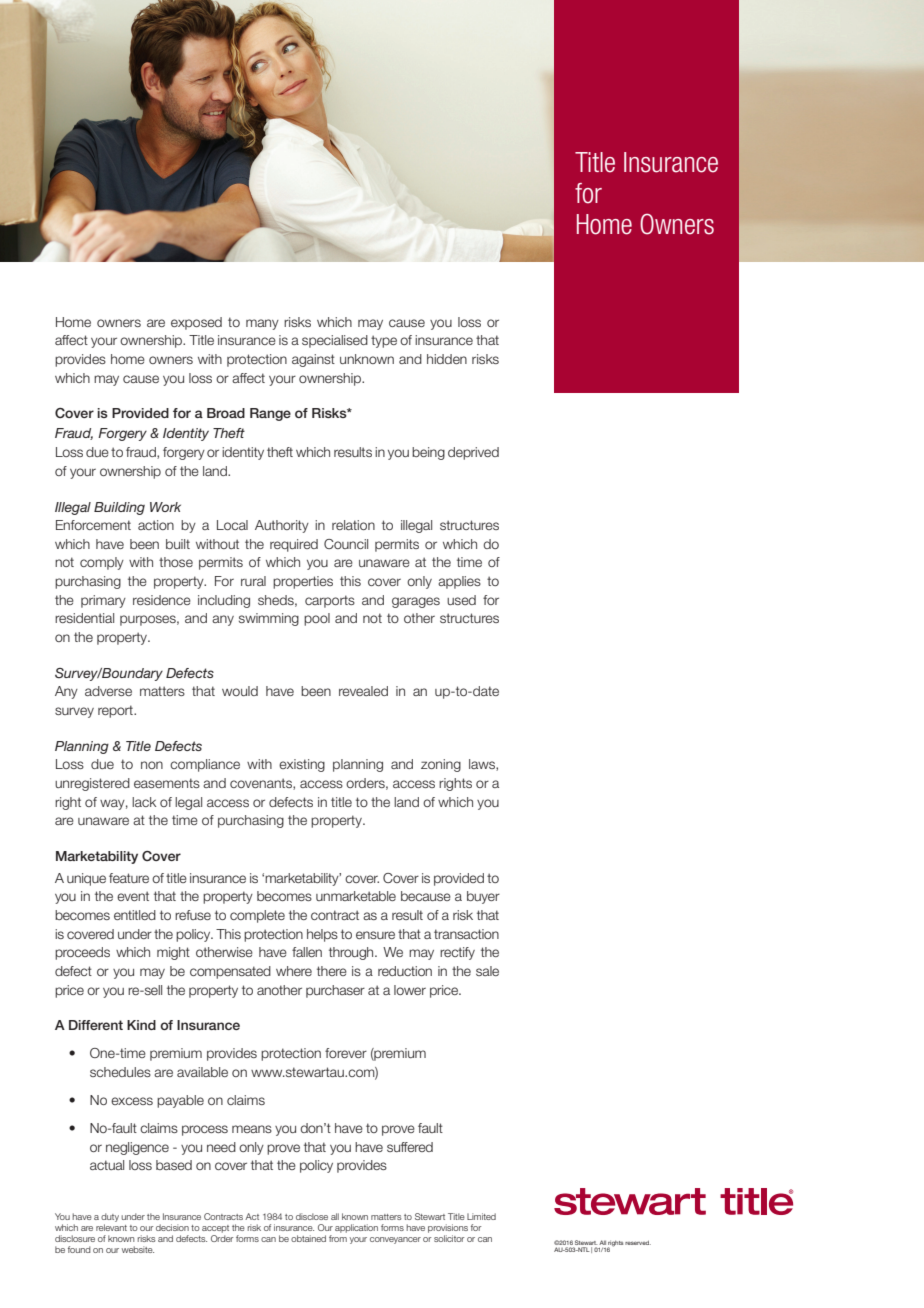 The width and height of the screenshot is (924, 1308). What do you see at coordinates (172, 1227) in the screenshot?
I see `decision` at bounding box center [172, 1227].
